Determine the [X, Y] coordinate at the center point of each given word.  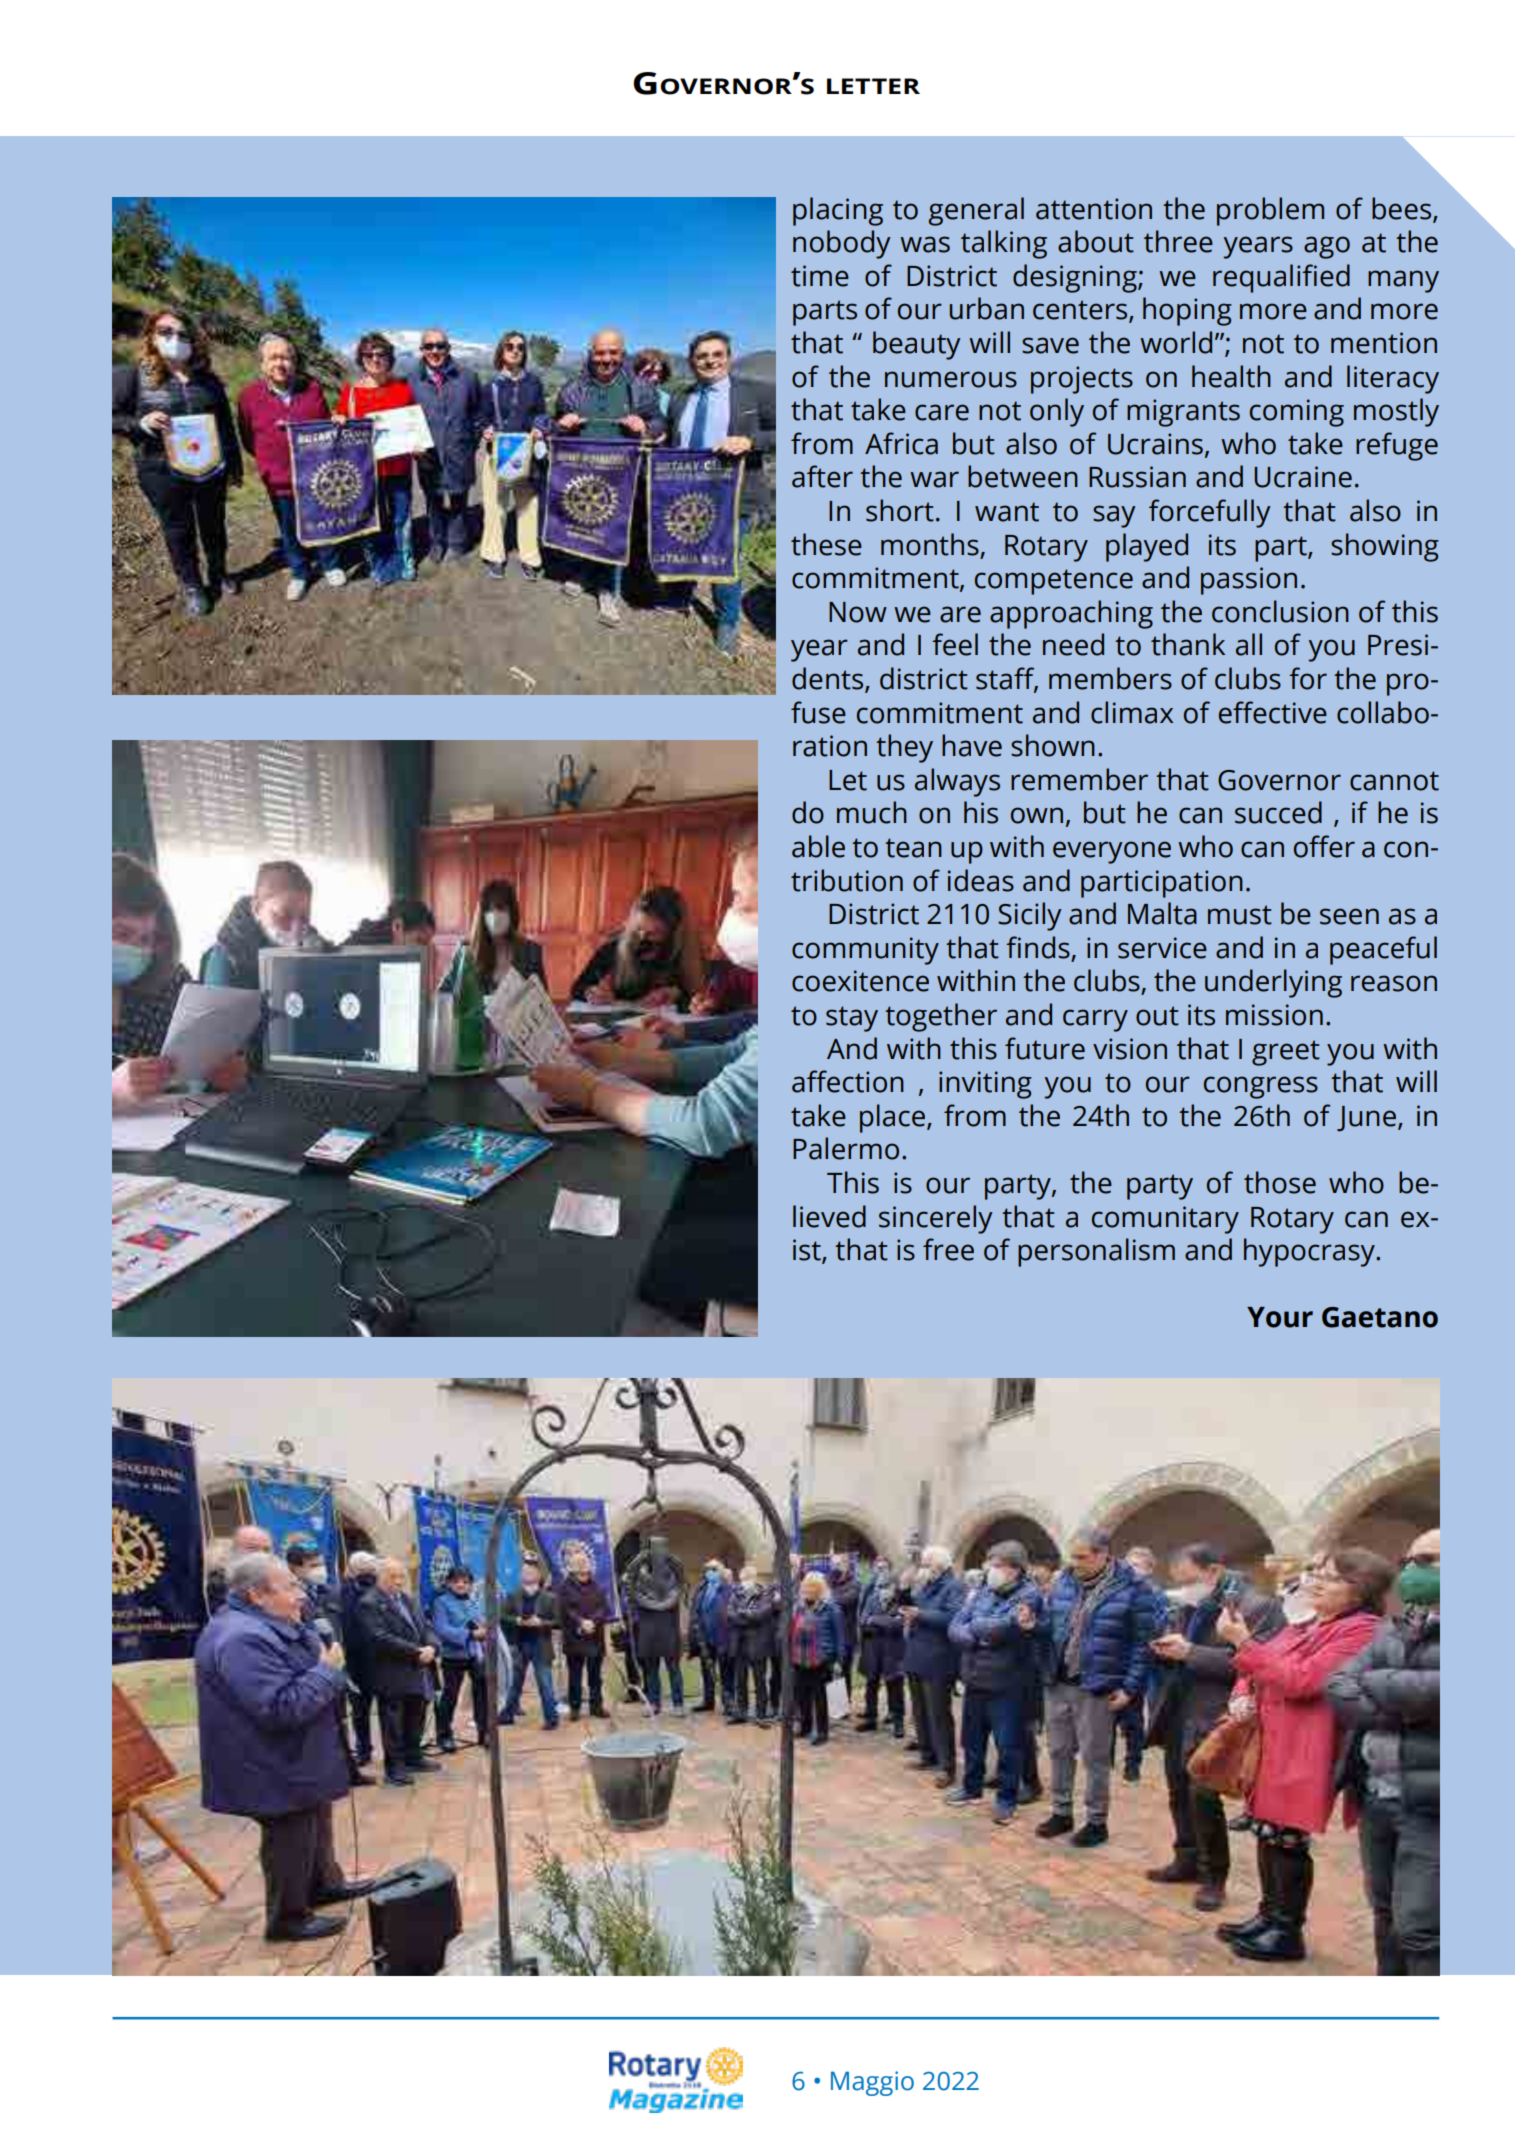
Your [1280, 1317]
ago [1327, 247]
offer [1324, 846]
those [1280, 1182]
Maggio [872, 2083]
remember [1079, 779]
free [948, 1249]
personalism [1096, 1252]
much [872, 812]
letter [873, 86]
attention [1094, 209]
